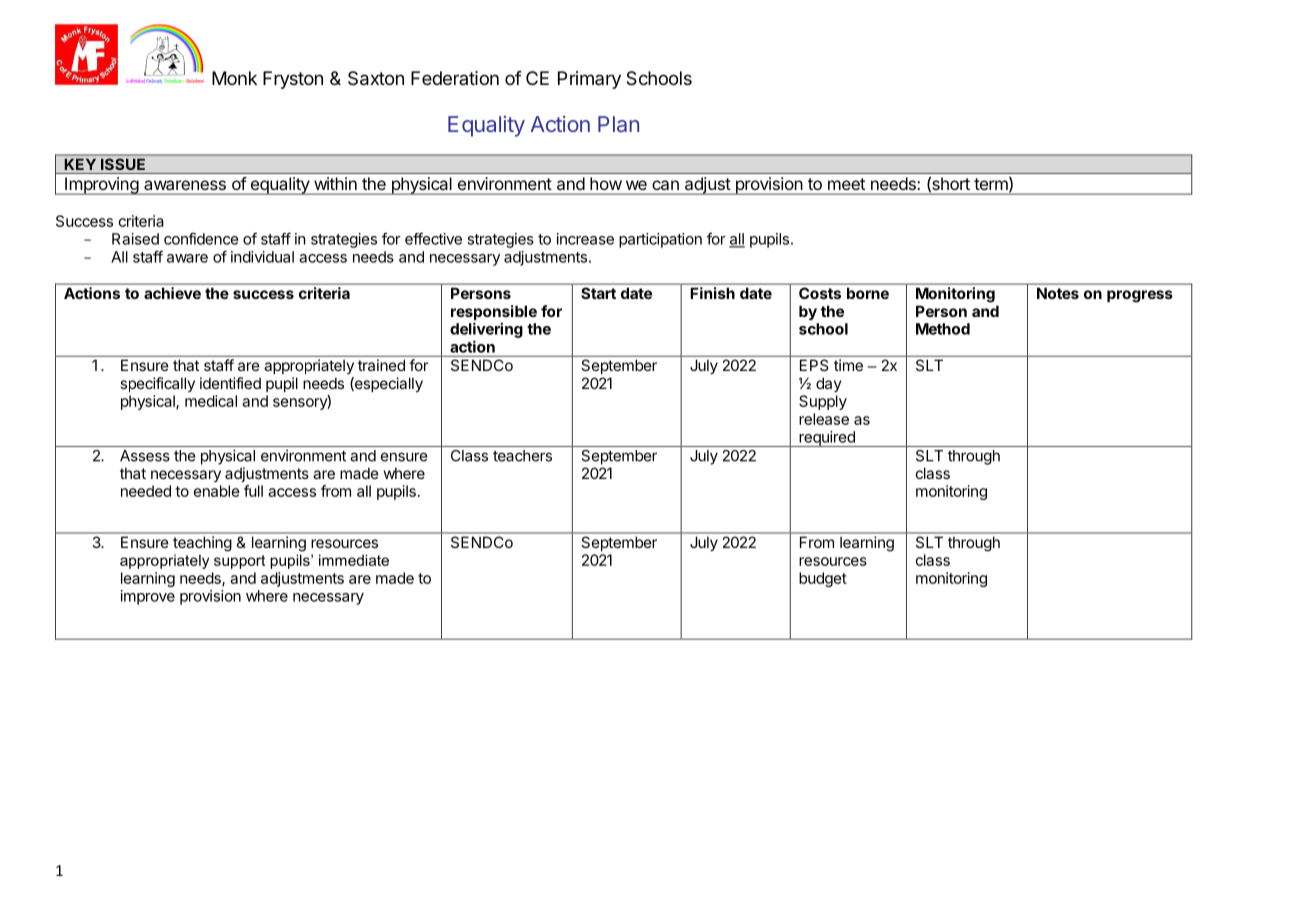 This screenshot has height=924, width=1308. I want to click on release, so click(824, 419).
